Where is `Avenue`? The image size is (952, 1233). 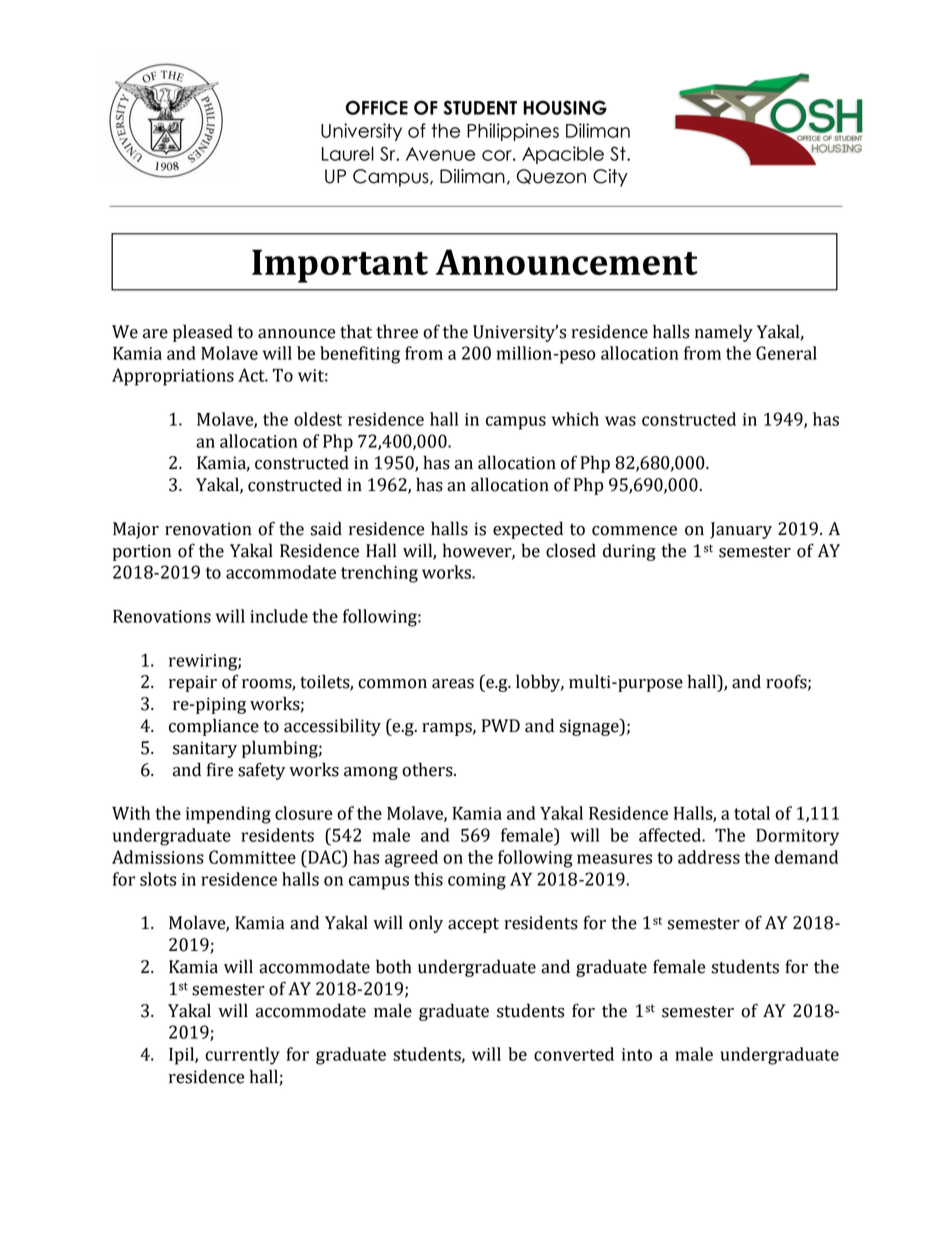 Avenue is located at coordinates (440, 154).
